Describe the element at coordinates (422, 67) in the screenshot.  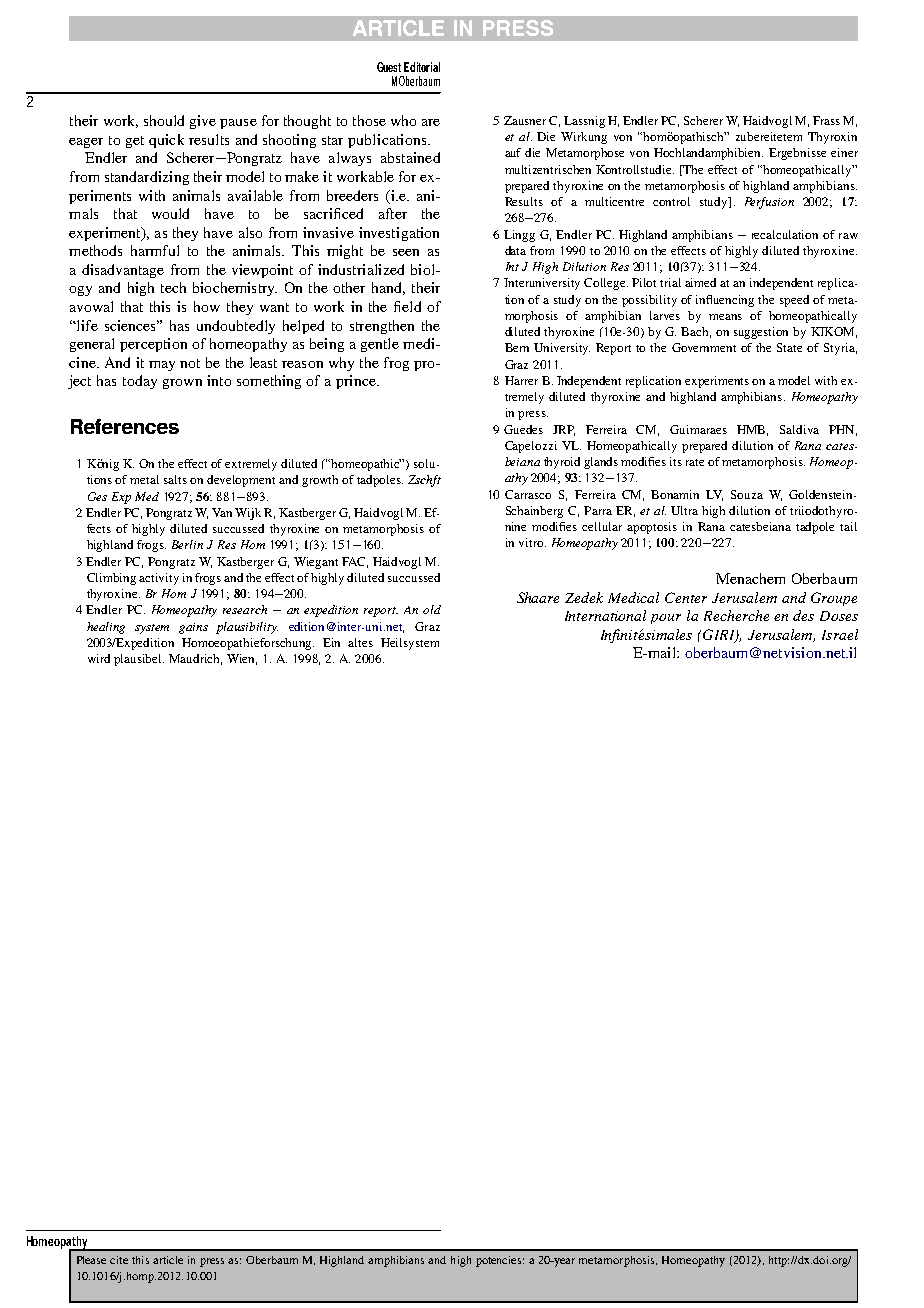
I see `Editorial` at that location.
